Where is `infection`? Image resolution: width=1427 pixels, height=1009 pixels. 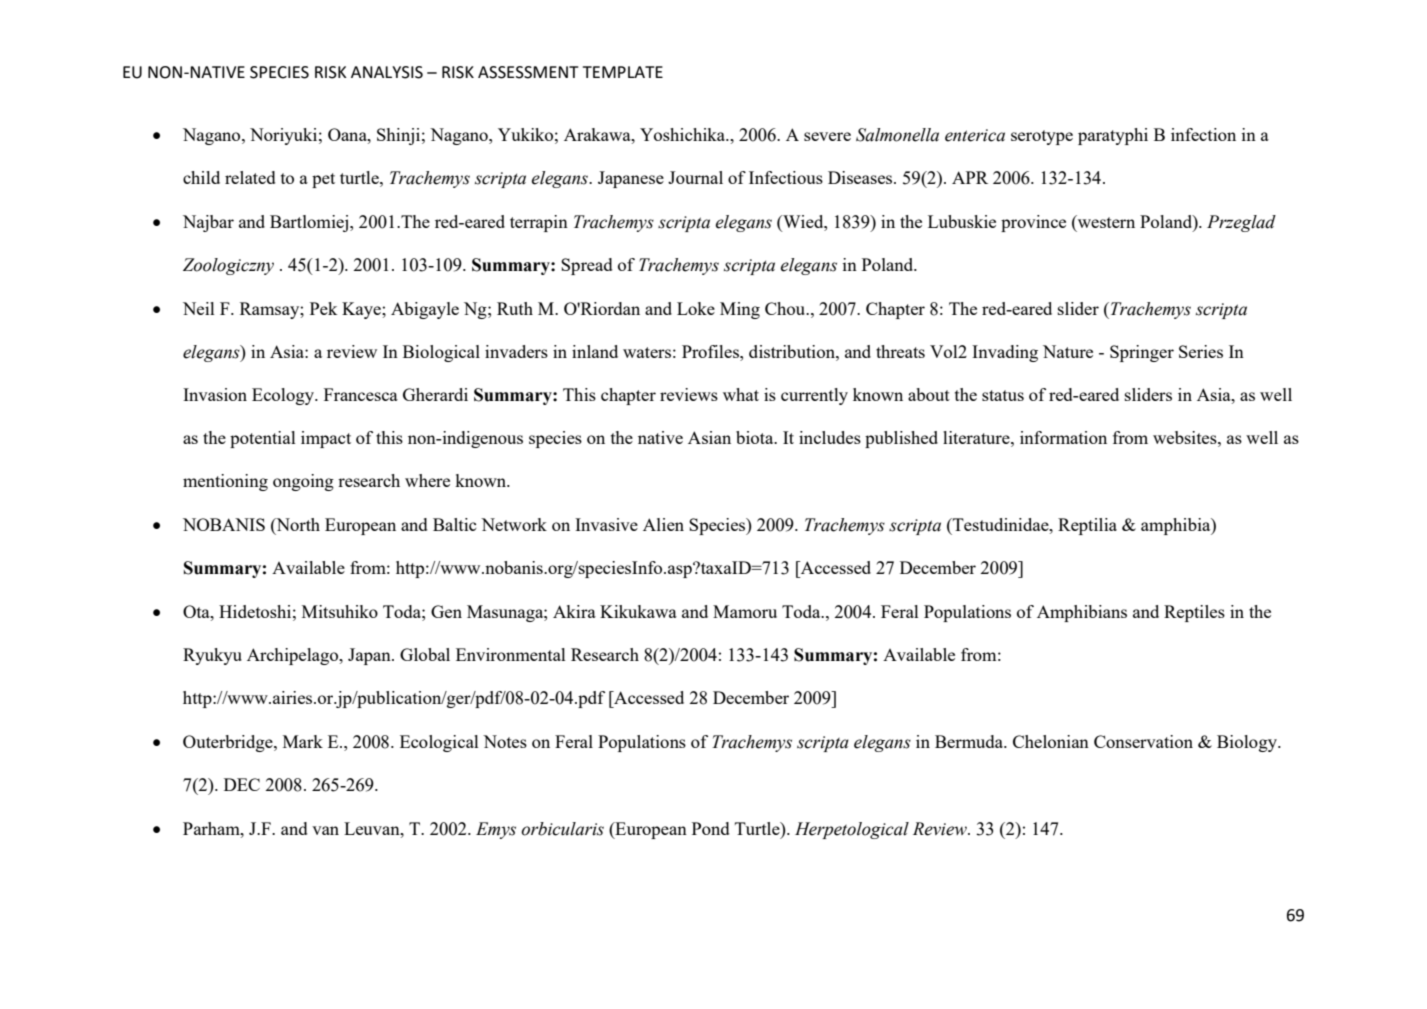
infection is located at coordinates (1203, 134).
